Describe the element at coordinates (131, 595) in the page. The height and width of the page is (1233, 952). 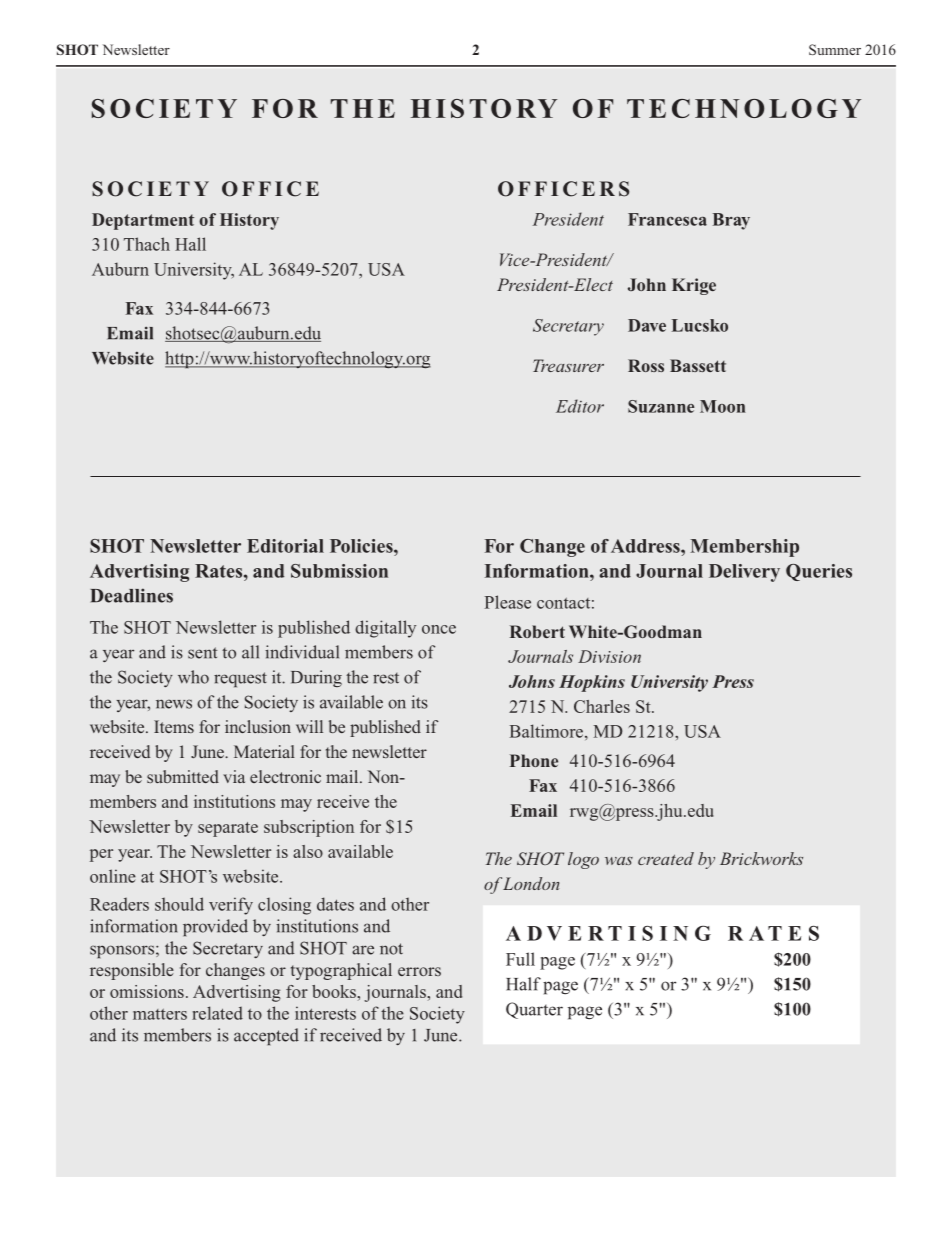
I see `Deadlines` at that location.
